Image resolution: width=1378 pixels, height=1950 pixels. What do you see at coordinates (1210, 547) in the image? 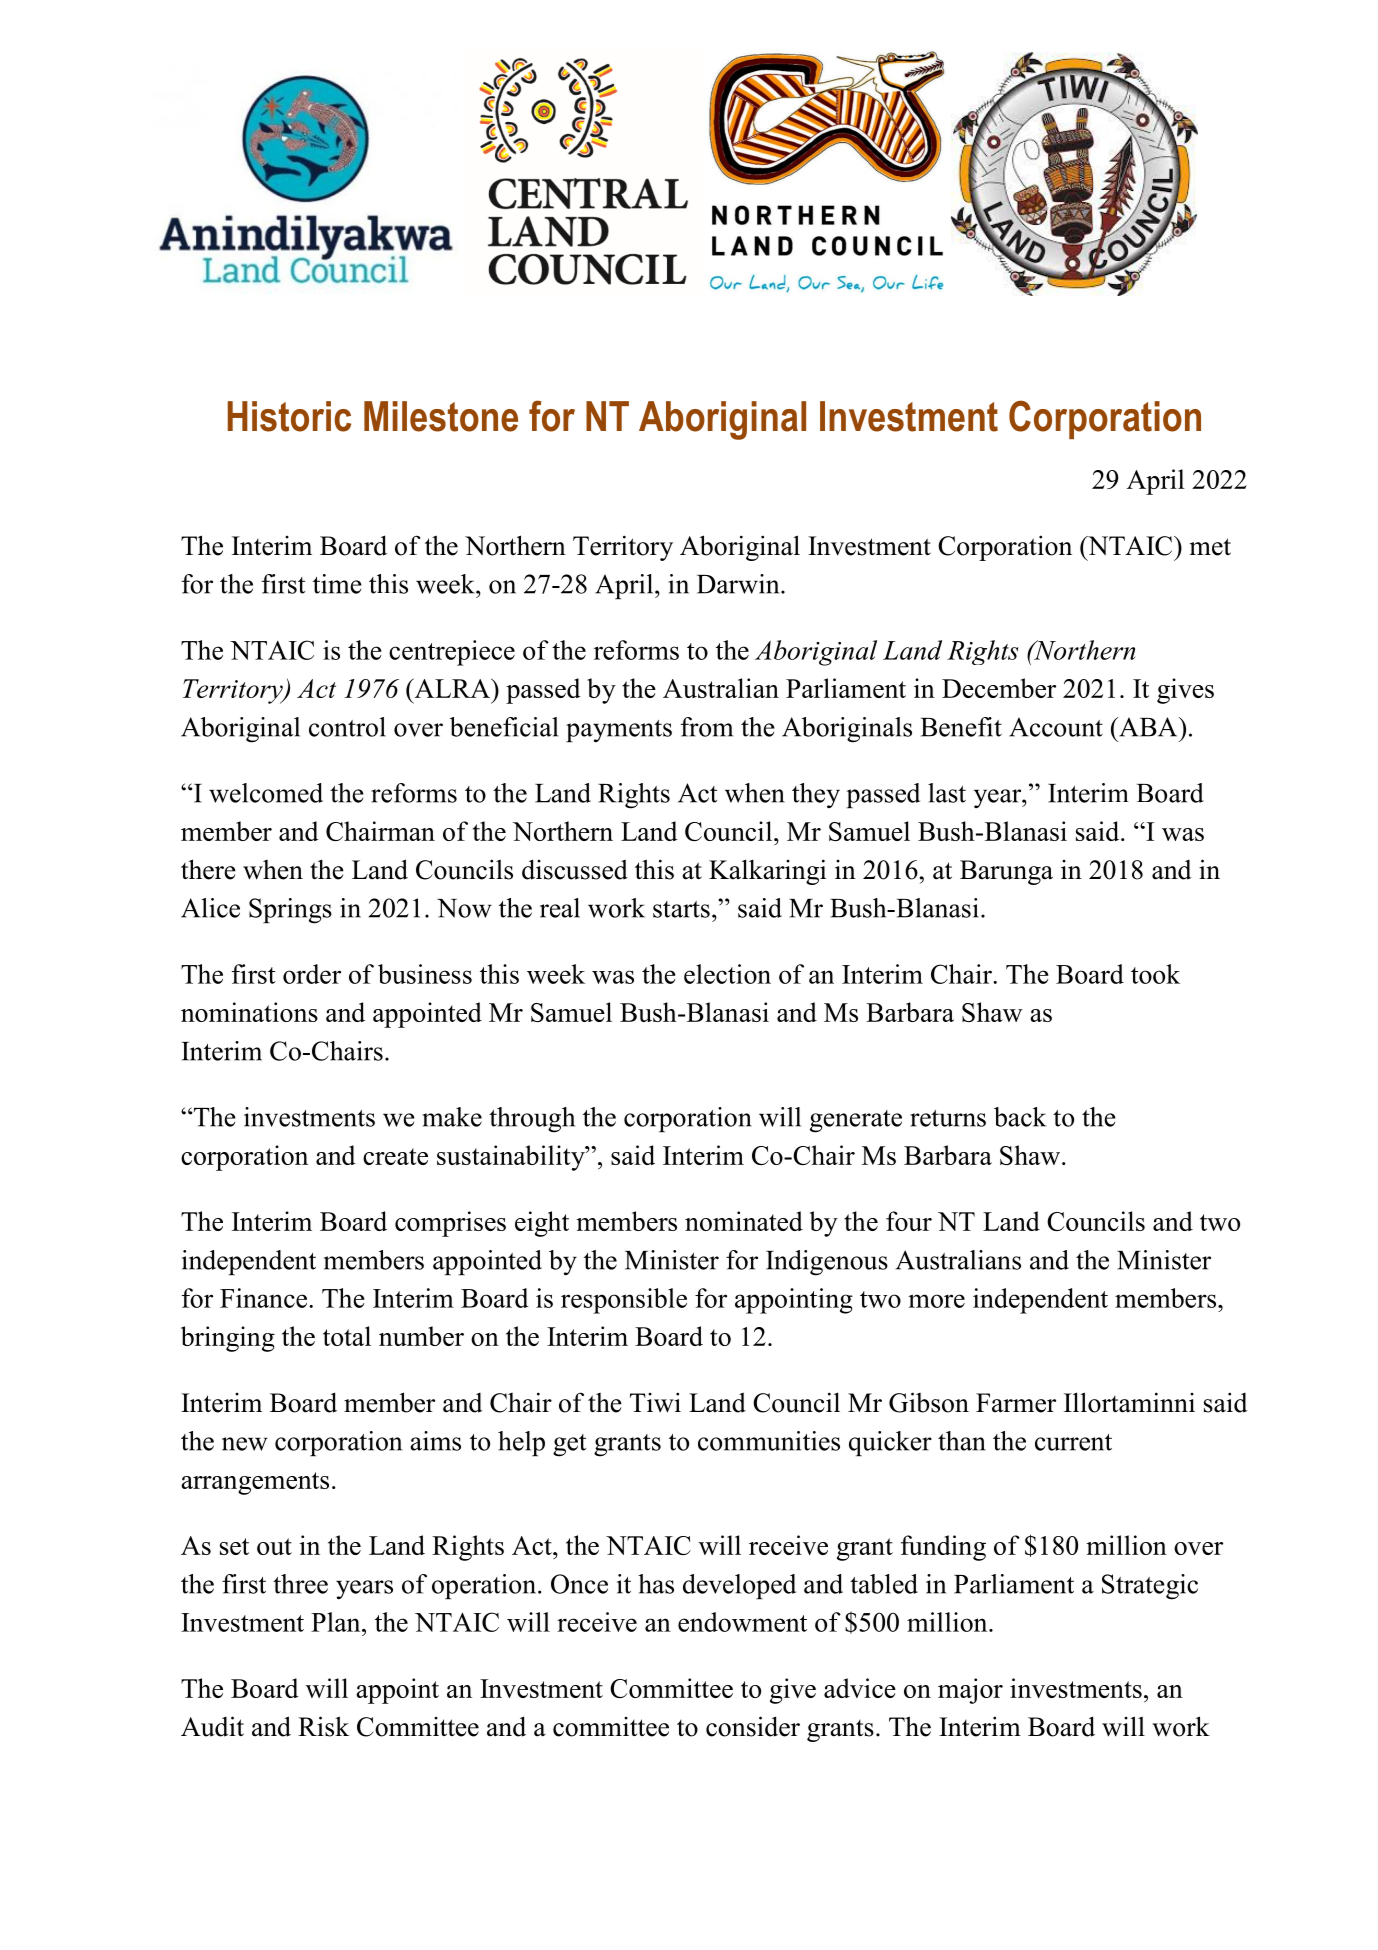
I see `met` at bounding box center [1210, 547].
